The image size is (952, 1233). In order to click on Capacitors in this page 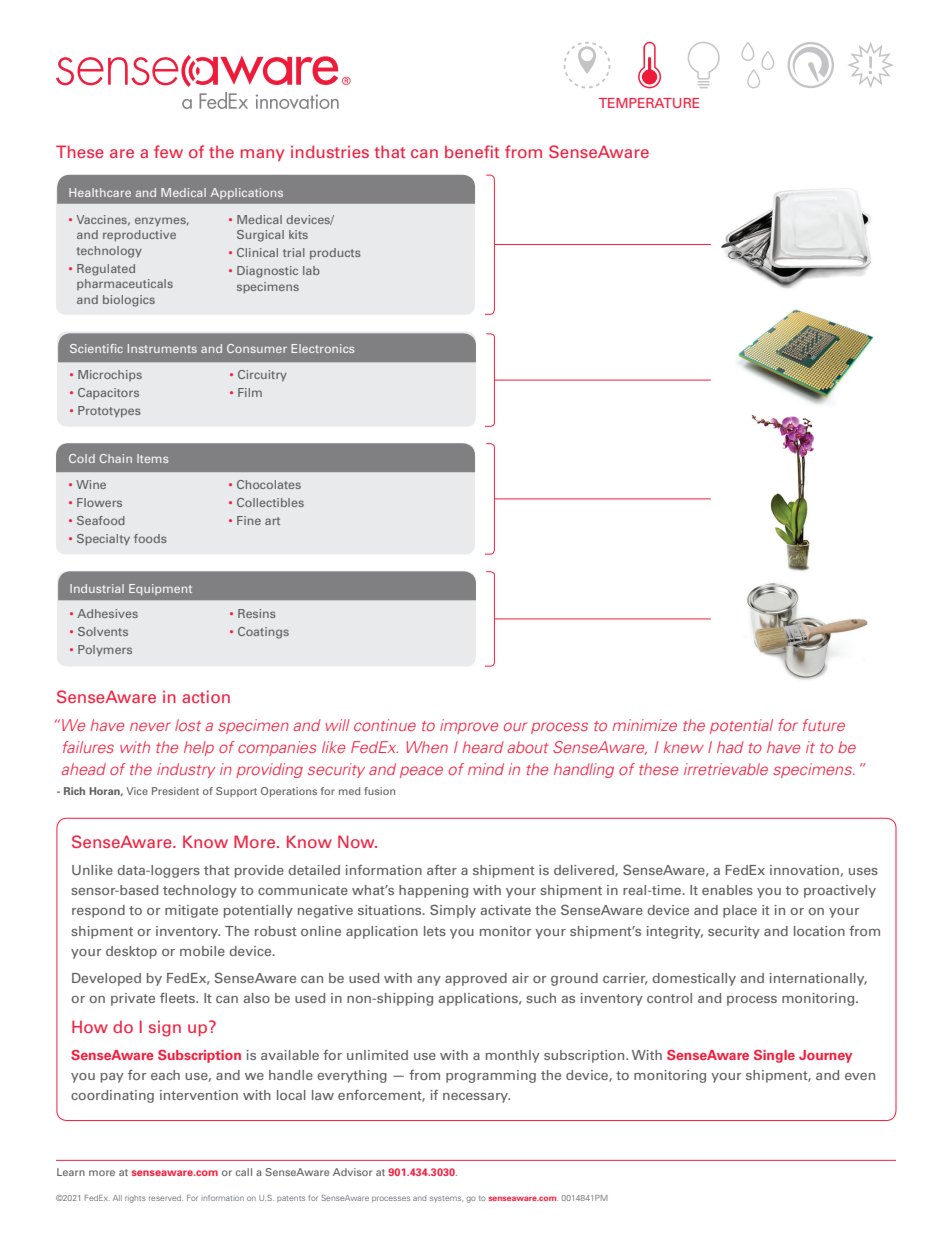, I will do `click(108, 393)`.
